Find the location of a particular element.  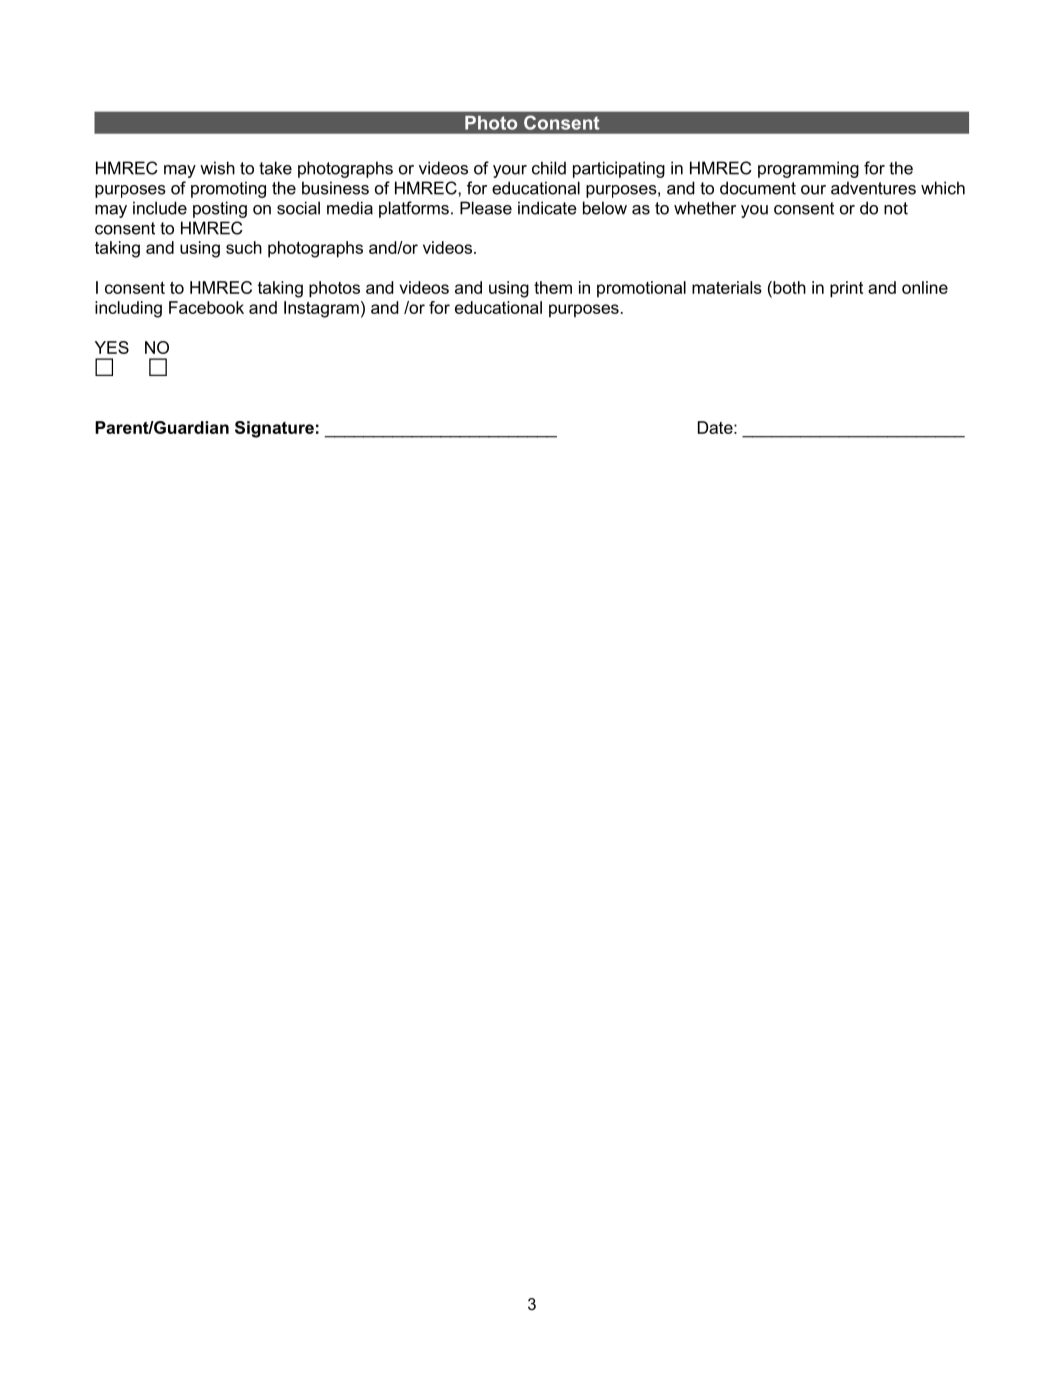

YES is located at coordinates (112, 347).
